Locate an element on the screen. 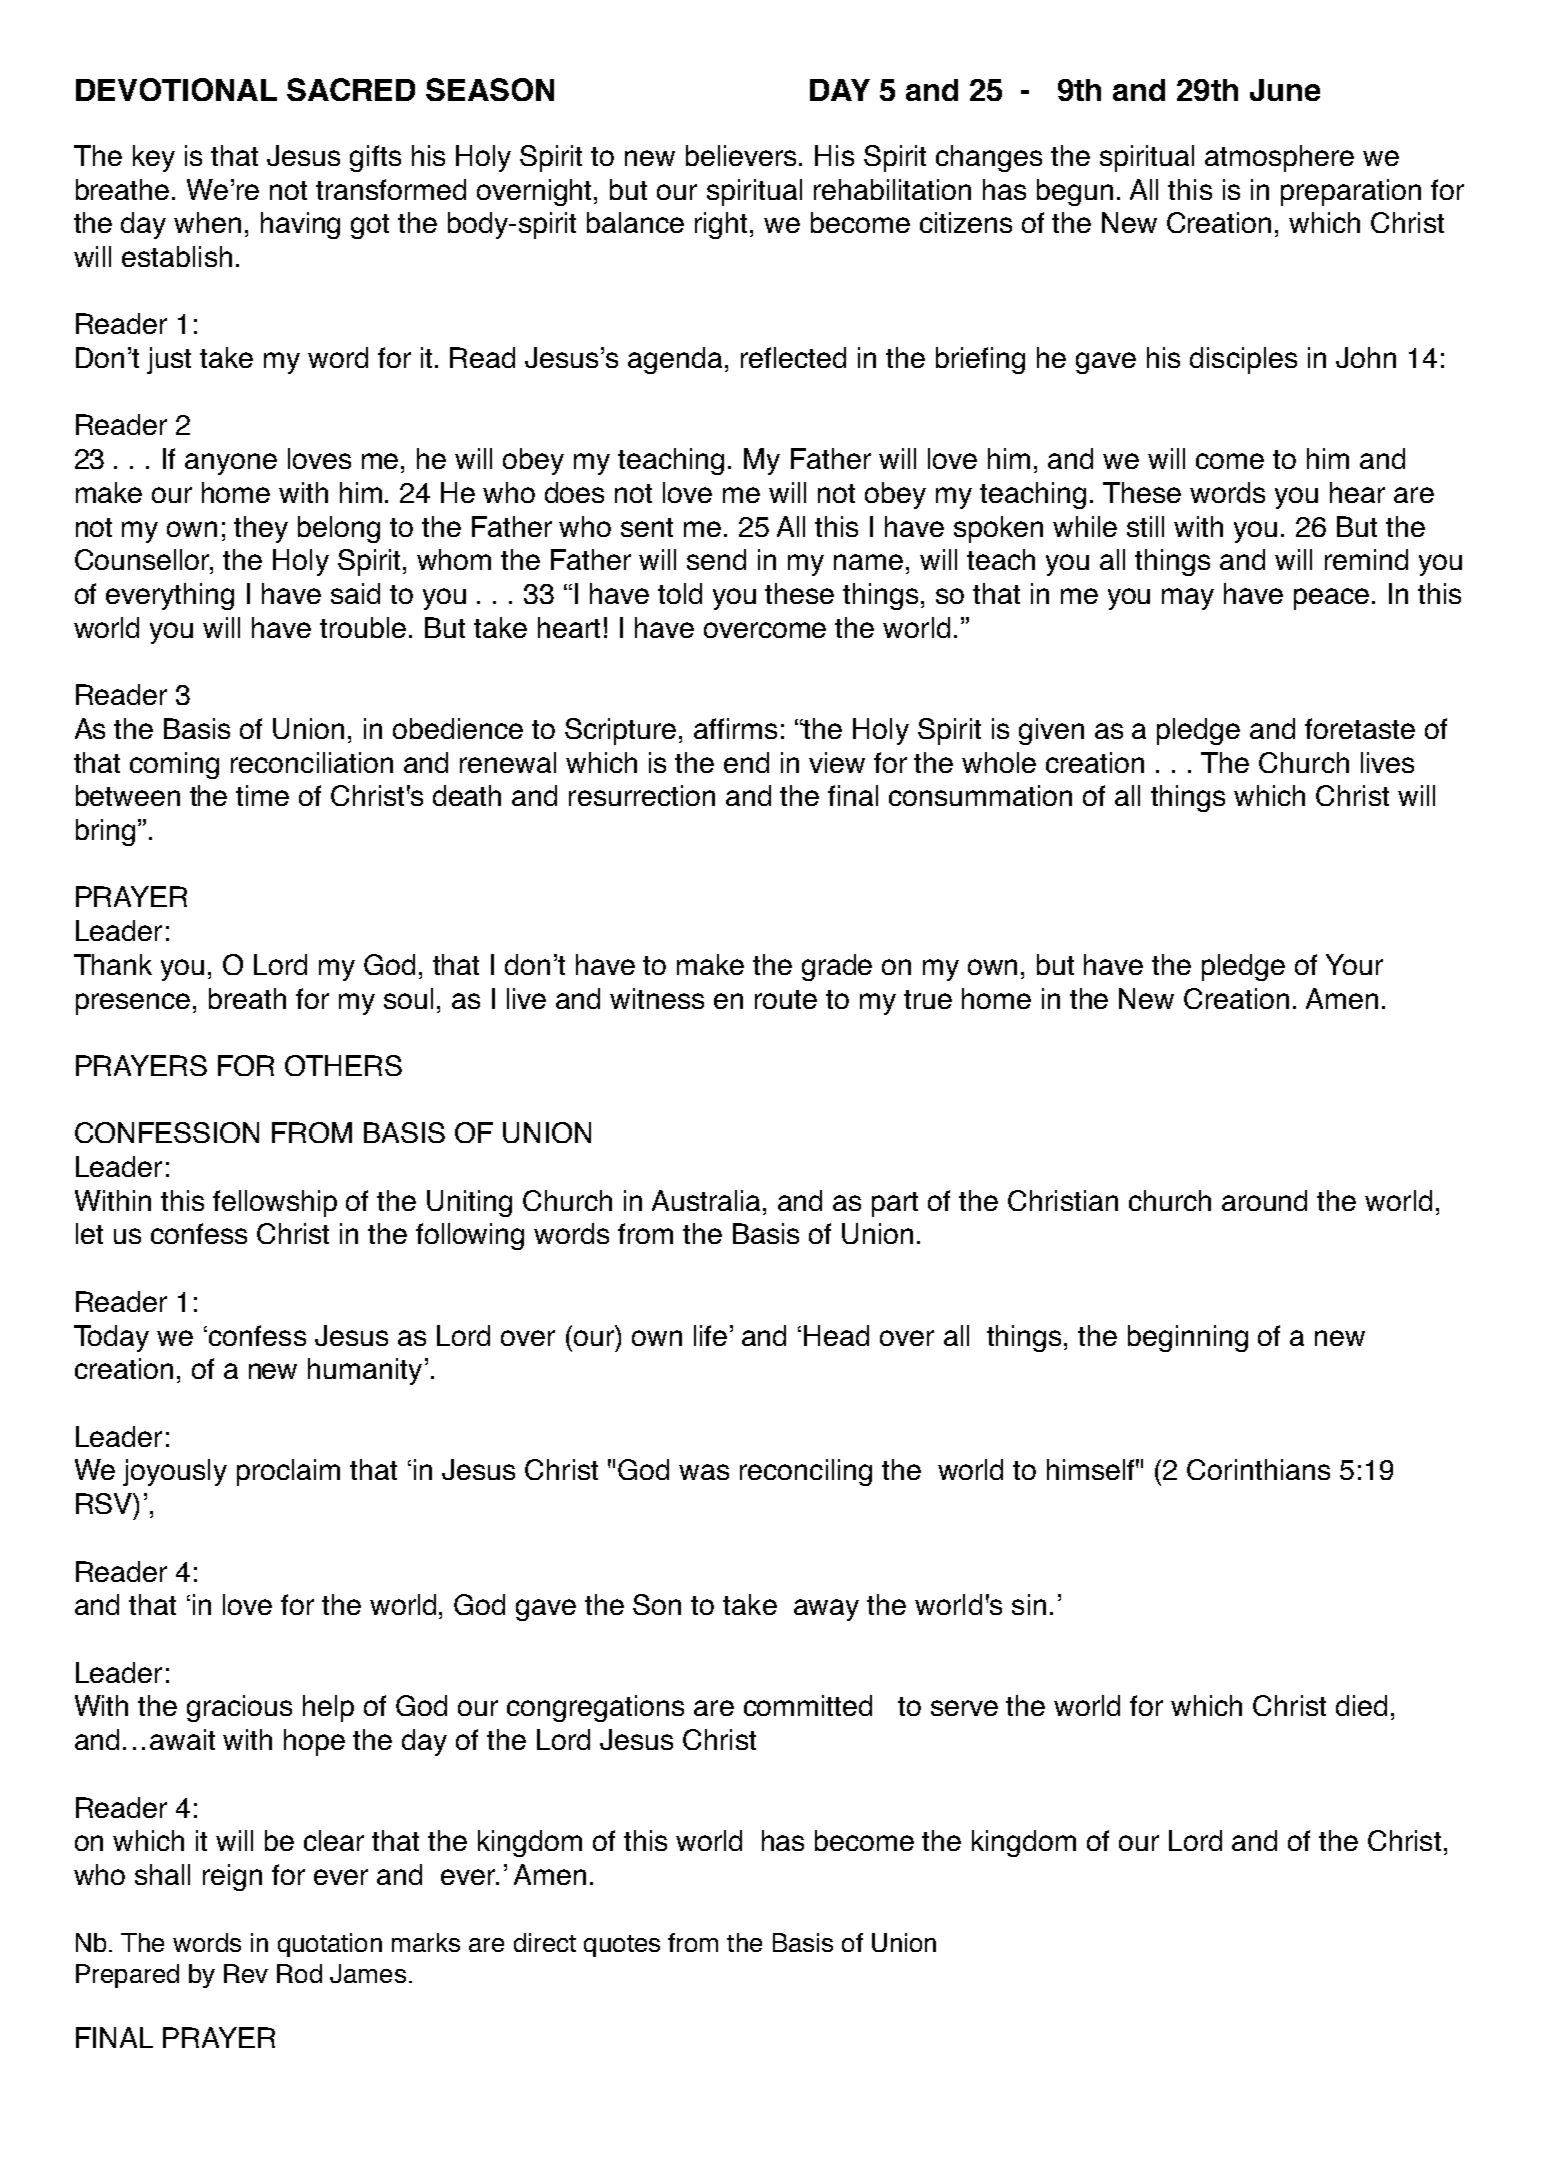 The image size is (1543, 2183). quotes is located at coordinates (622, 1946).
